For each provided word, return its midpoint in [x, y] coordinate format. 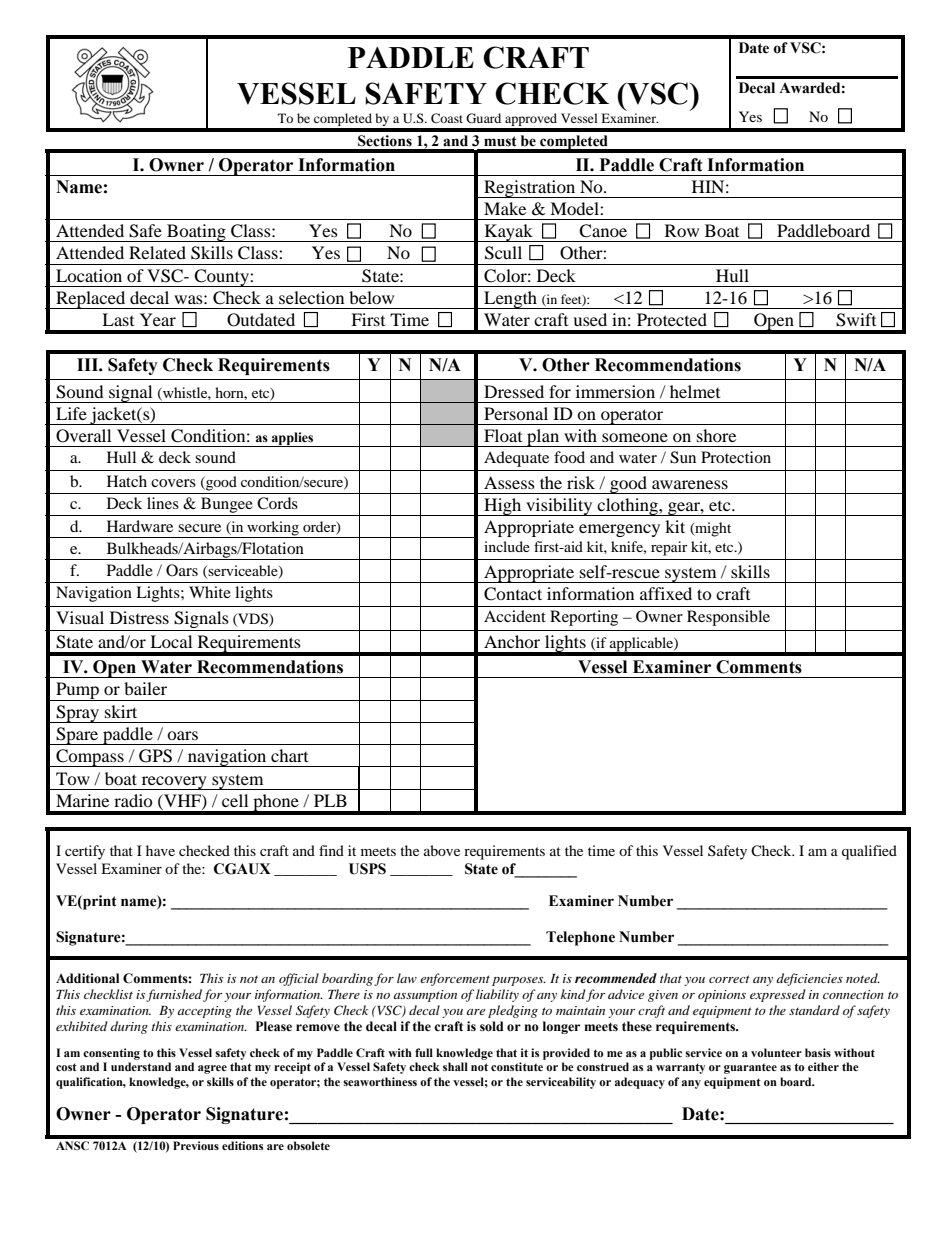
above [442, 850]
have [160, 850]
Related [157, 252]
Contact [513, 594]
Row [682, 230]
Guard [483, 118]
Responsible [728, 618]
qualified [869, 852]
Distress [139, 617]
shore [716, 435]
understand [141, 1066]
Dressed [514, 391]
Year [158, 319]
